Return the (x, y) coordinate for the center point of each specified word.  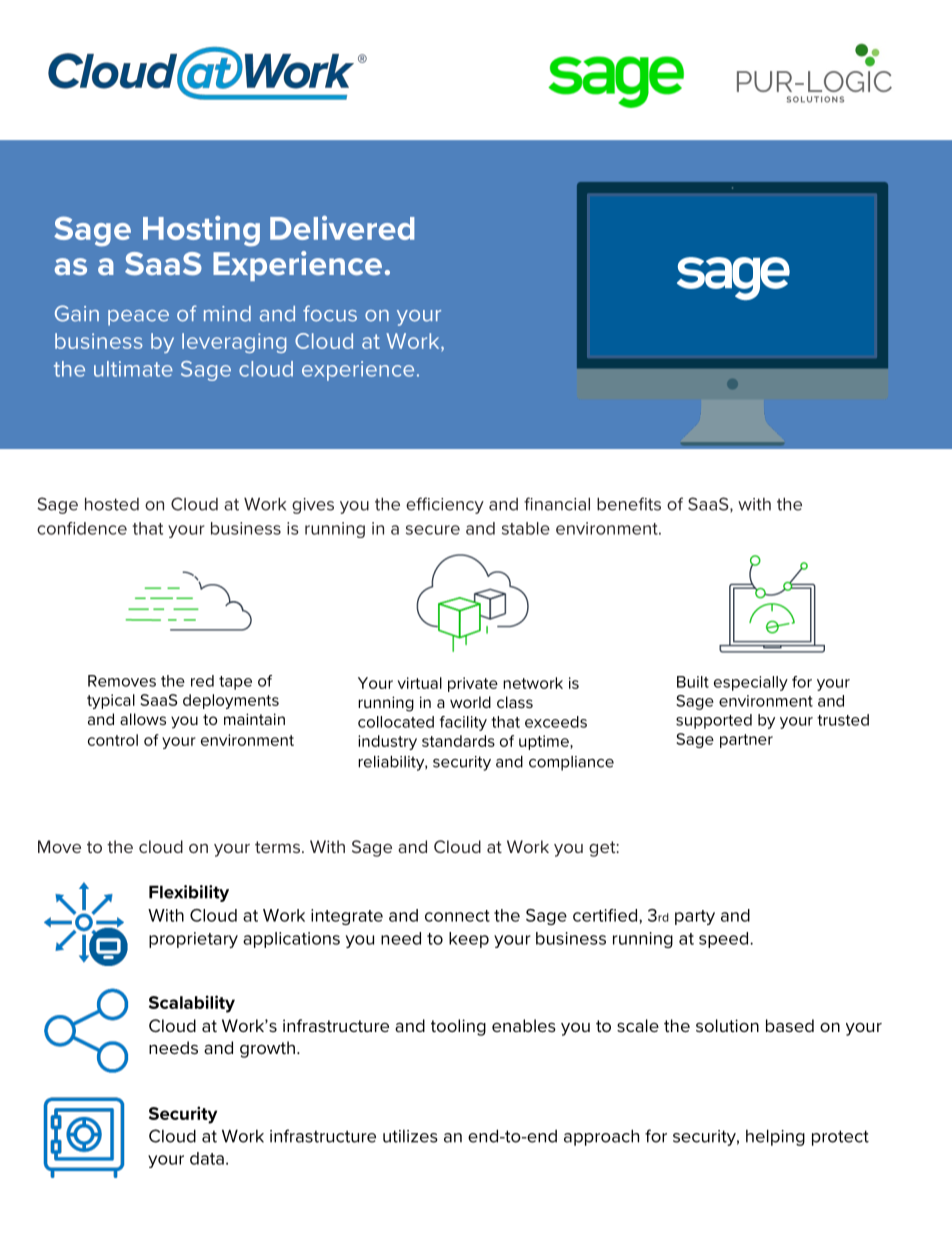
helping (775, 1137)
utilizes (410, 1136)
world (470, 702)
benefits (629, 504)
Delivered (342, 228)
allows (143, 719)
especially (751, 683)
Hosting (201, 231)
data (207, 1158)
